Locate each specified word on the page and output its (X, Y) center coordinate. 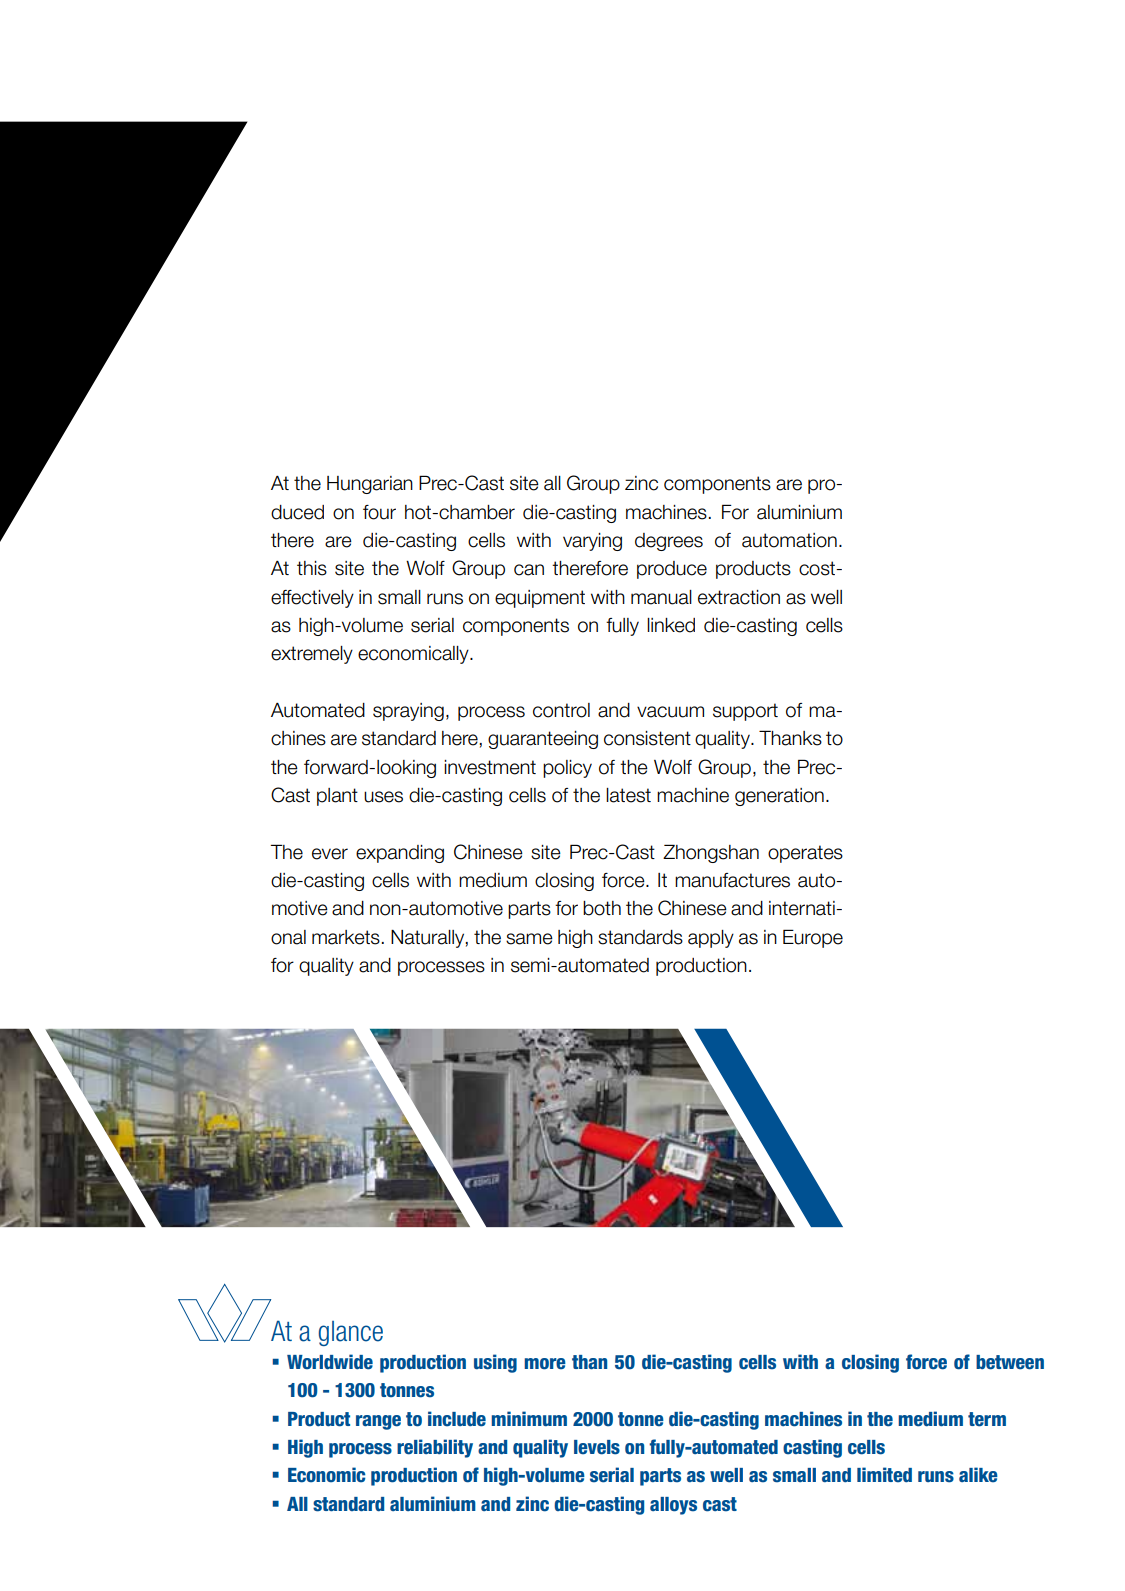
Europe (813, 938)
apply (711, 939)
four (379, 512)
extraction (739, 597)
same (529, 939)
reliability (435, 1448)
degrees (669, 542)
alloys (673, 1506)
